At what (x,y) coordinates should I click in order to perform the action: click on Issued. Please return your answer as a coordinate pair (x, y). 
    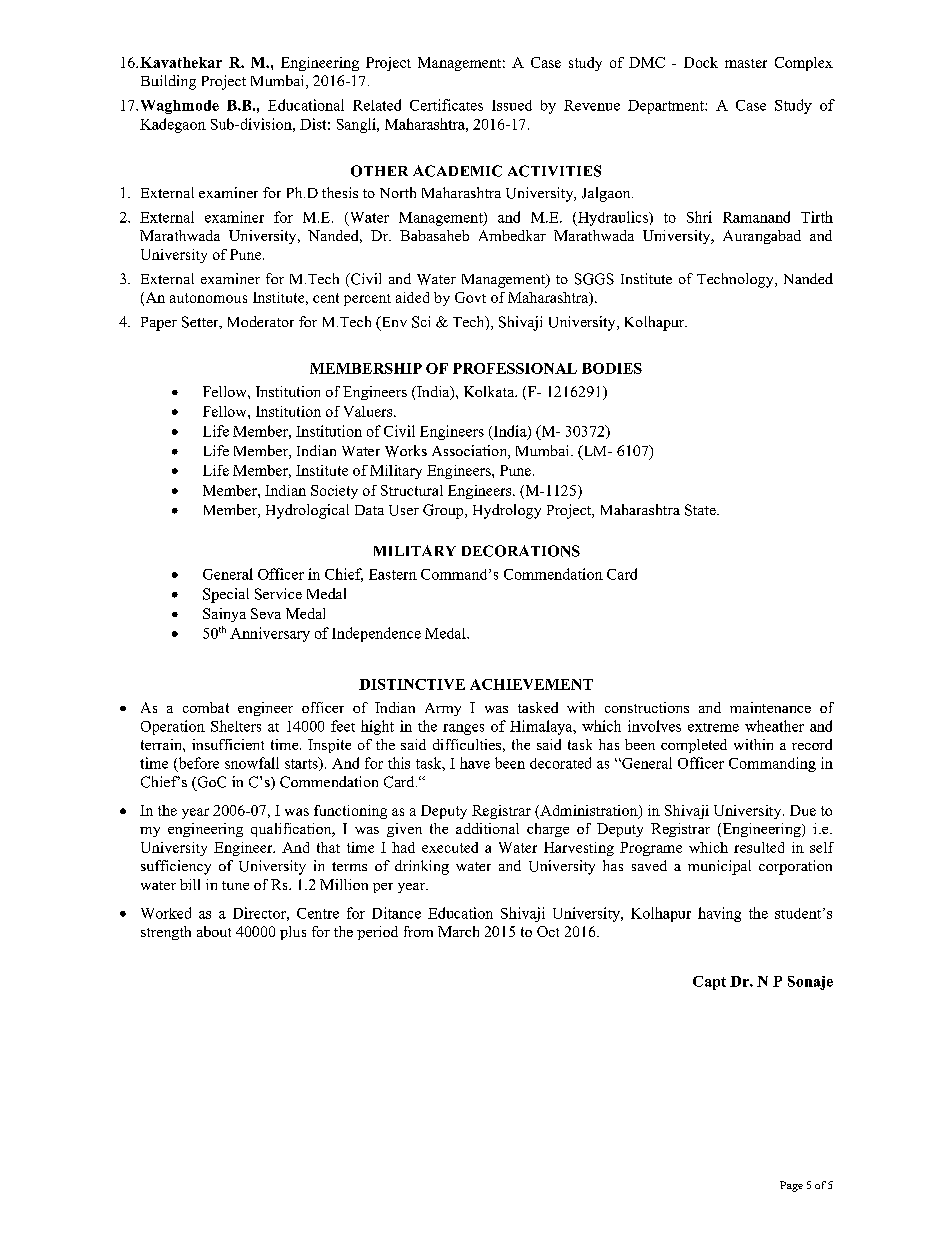
    Looking at the image, I should click on (512, 105).
